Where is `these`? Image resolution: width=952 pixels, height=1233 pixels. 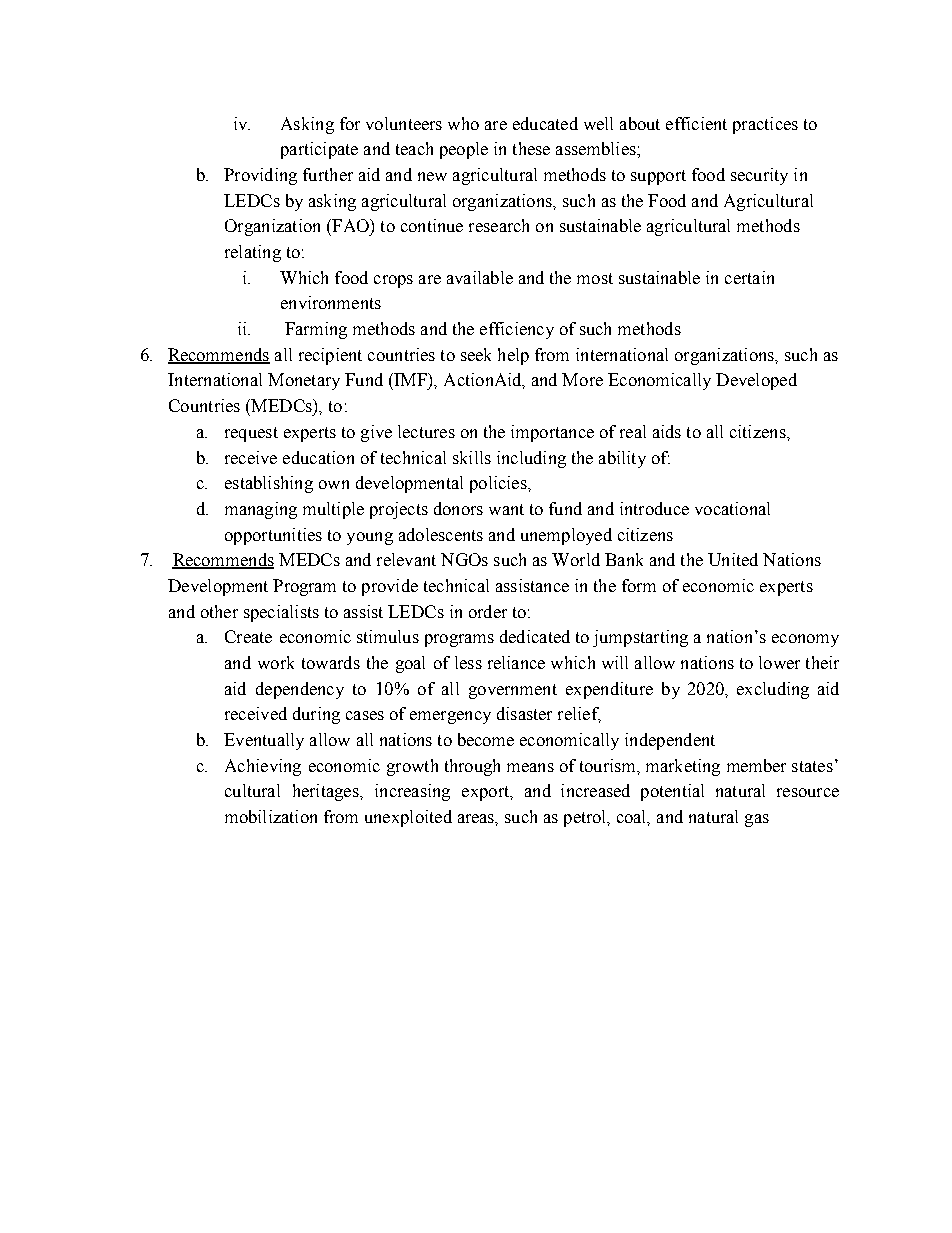
these is located at coordinates (531, 148).
